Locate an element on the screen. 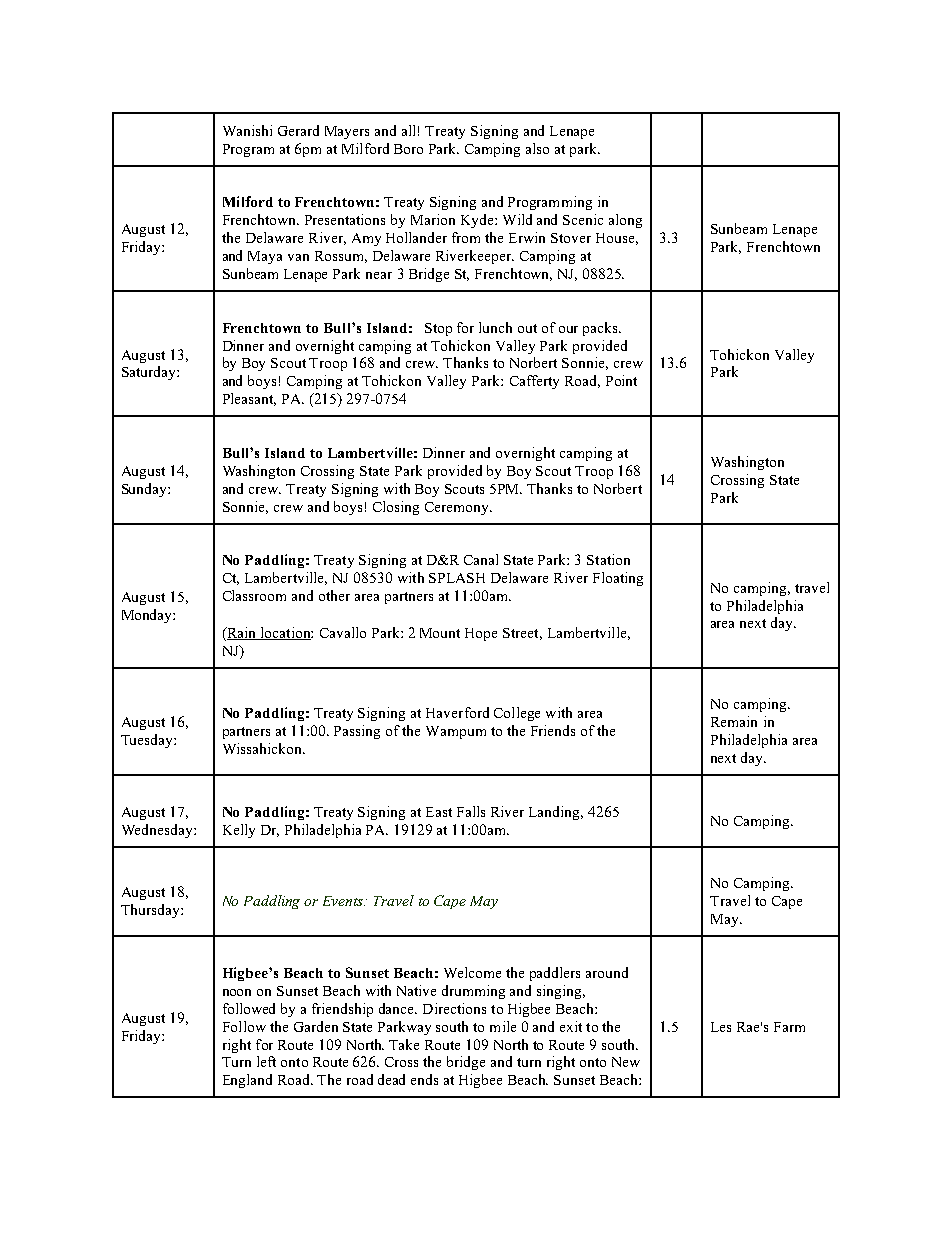 This screenshot has height=1233, width=952. Les is located at coordinates (721, 1027).
